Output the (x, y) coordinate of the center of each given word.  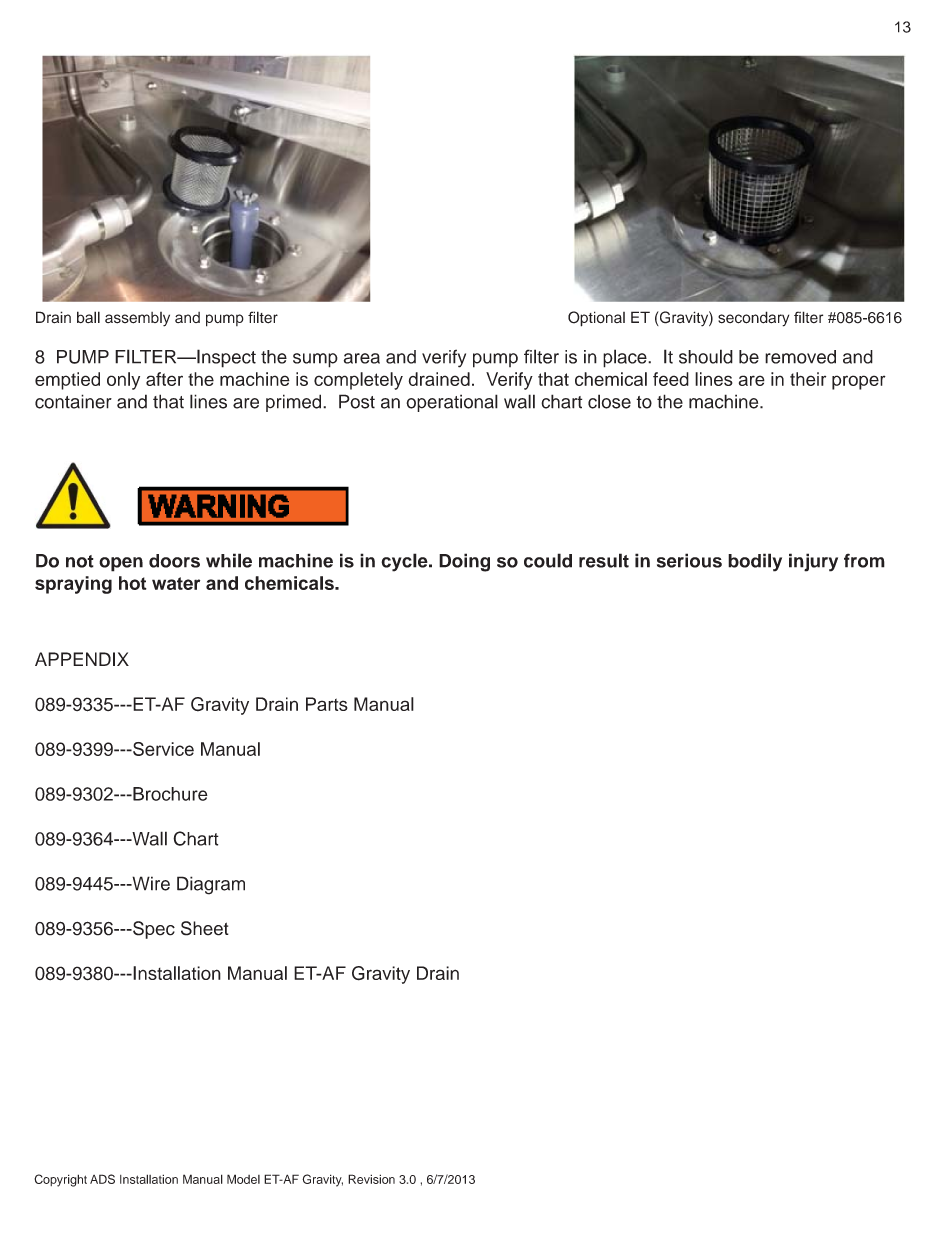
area (362, 358)
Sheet (205, 928)
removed (800, 357)
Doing (464, 562)
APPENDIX (82, 659)
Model (243, 1179)
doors (174, 561)
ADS (102, 1179)
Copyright (60, 1180)
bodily (755, 562)
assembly (137, 319)
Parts (327, 704)
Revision (371, 1179)
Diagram (211, 885)
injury (813, 562)
